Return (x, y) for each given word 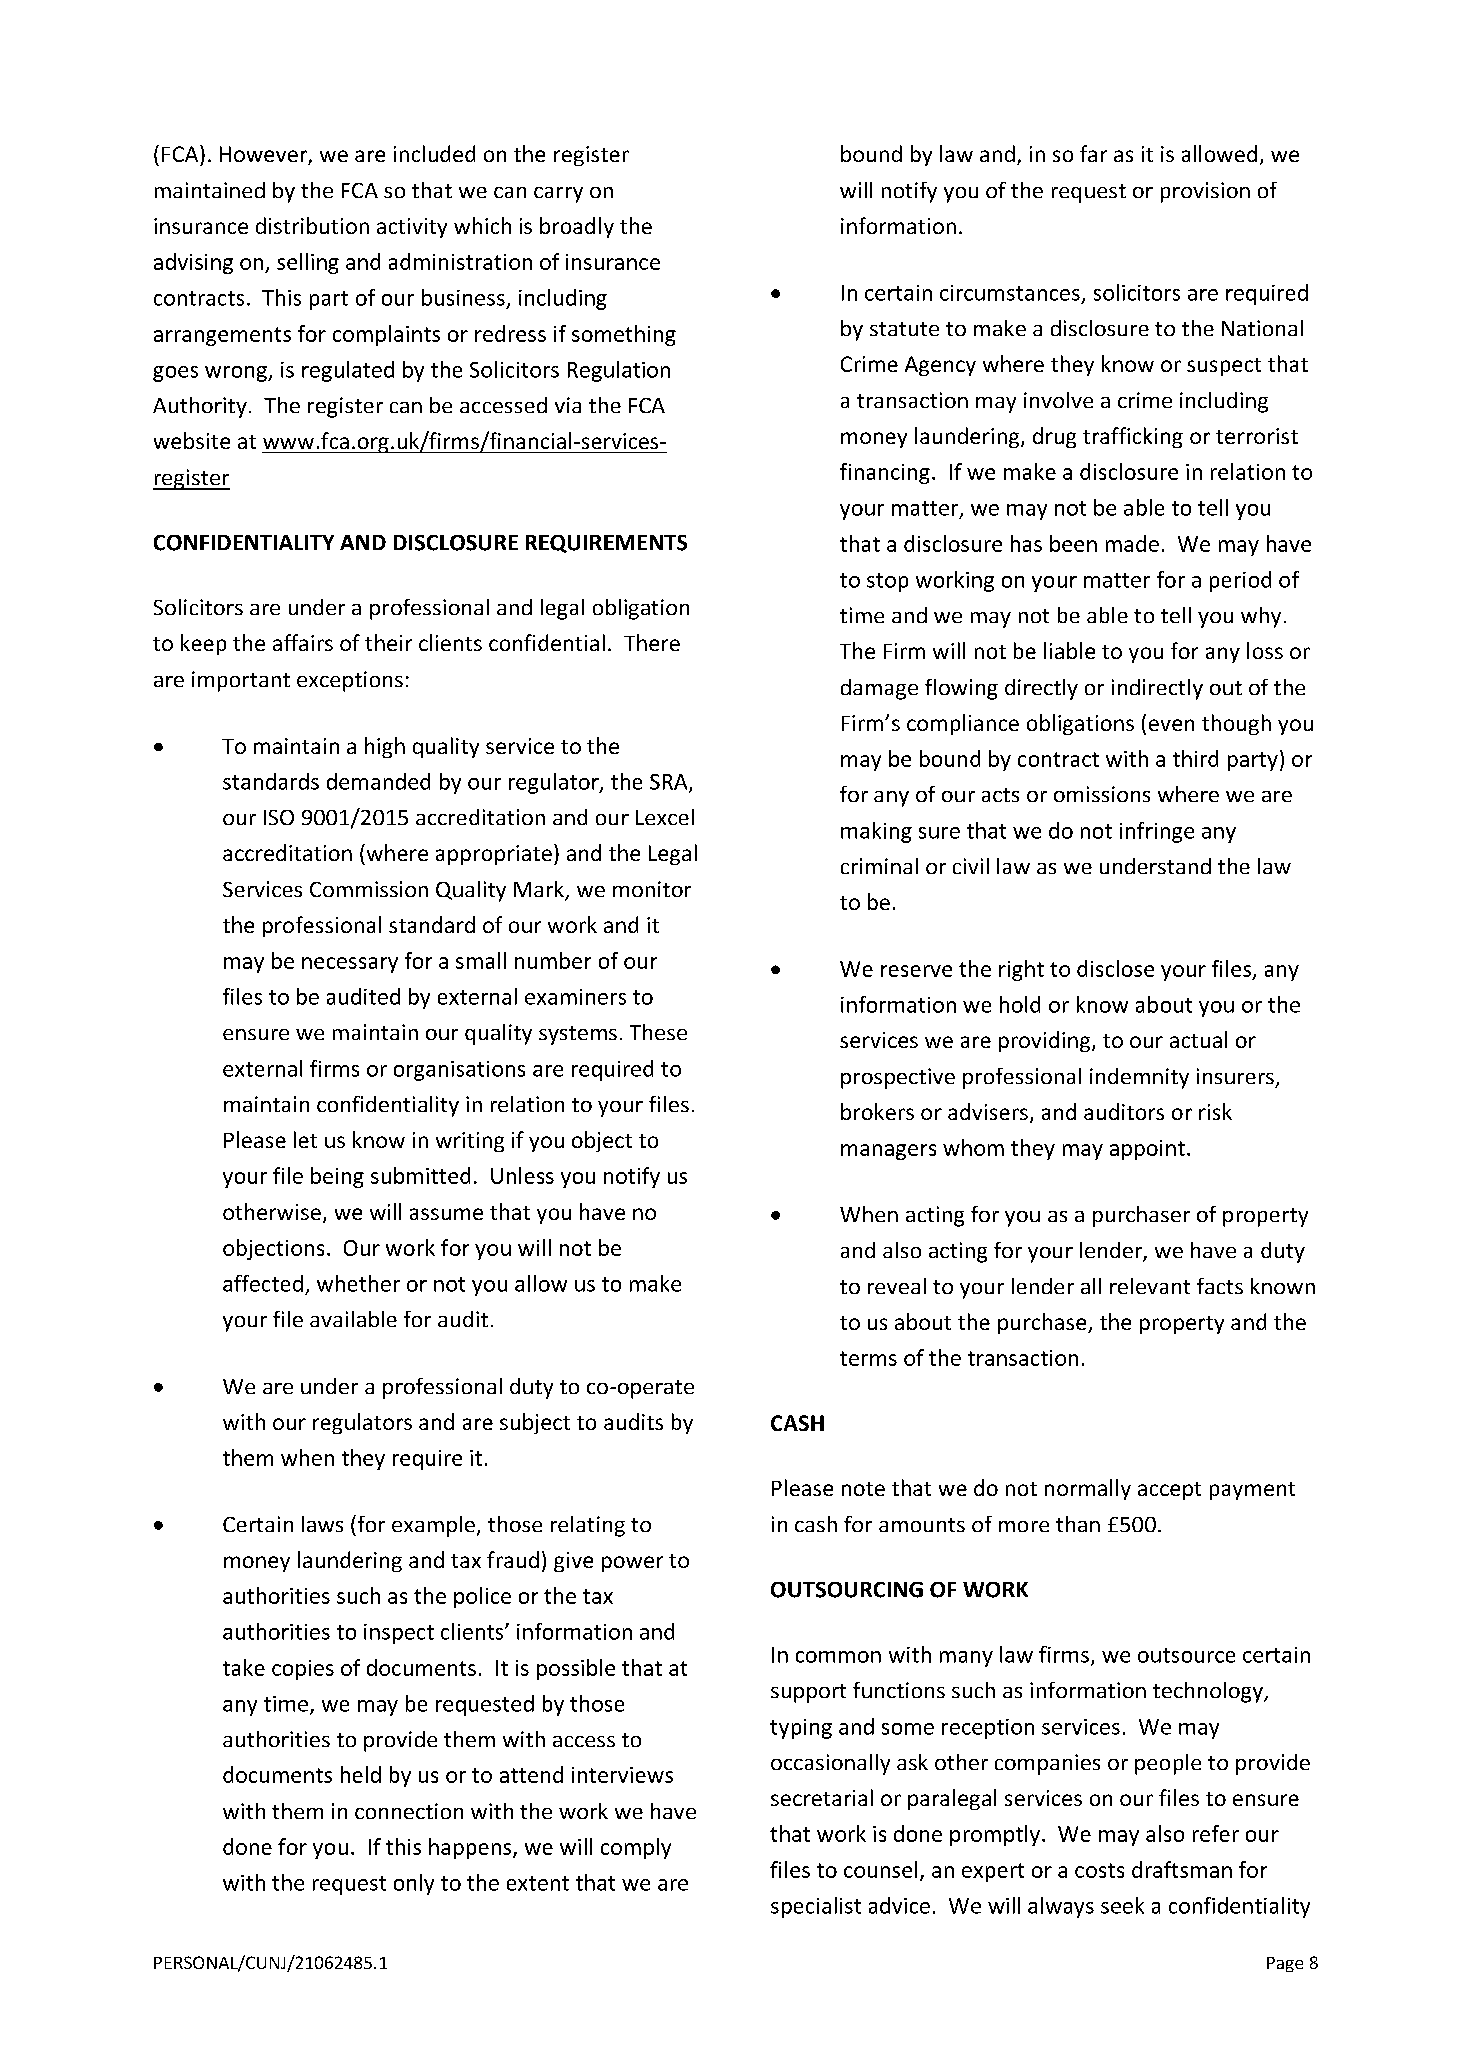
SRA (670, 783)
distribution (312, 225)
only (414, 1884)
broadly (577, 227)
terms (868, 1358)
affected (263, 1283)
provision (1205, 192)
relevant (1150, 1286)
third (1195, 758)
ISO (279, 817)
